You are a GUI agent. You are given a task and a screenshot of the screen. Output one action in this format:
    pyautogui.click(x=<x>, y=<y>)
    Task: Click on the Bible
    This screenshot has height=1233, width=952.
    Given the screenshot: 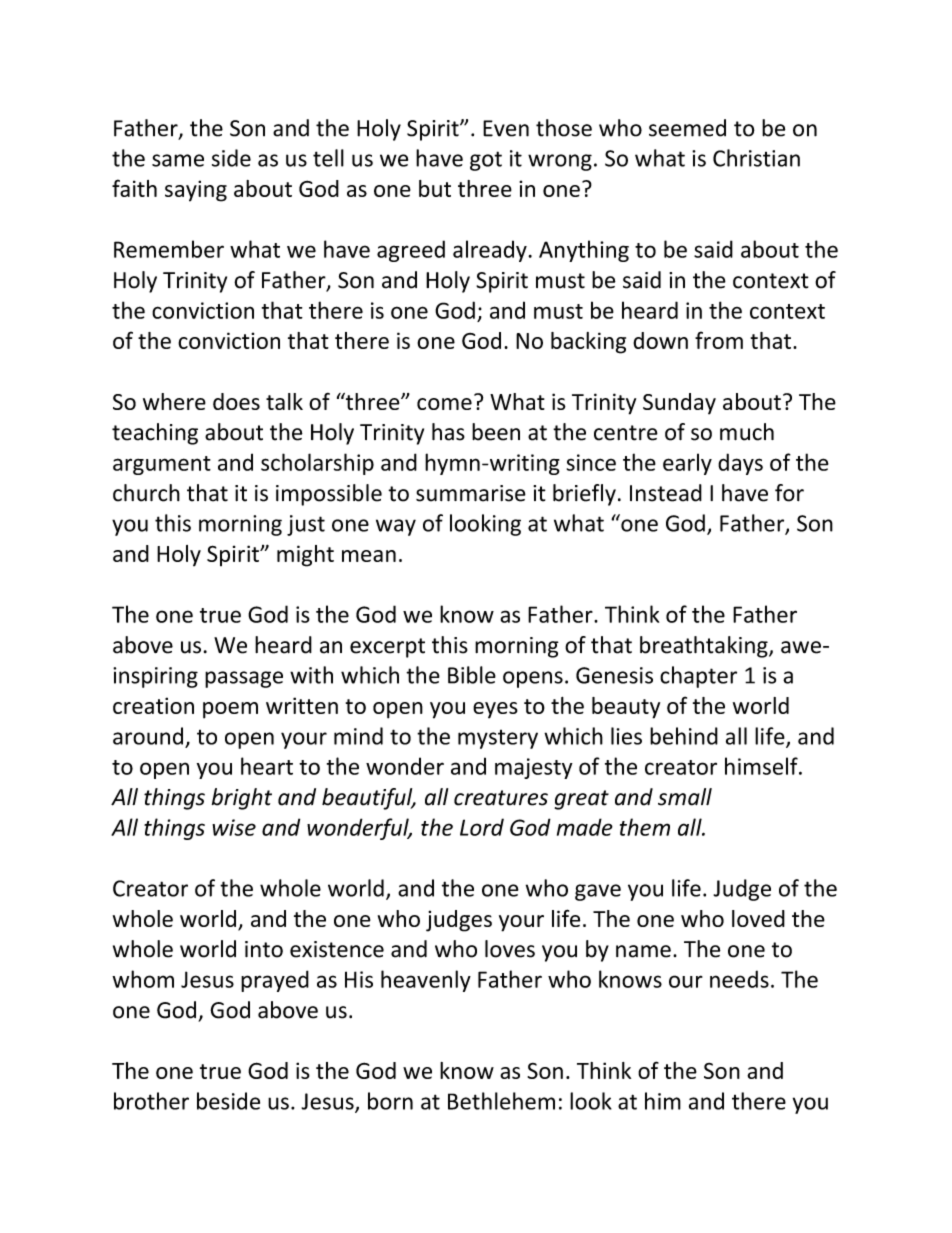 What is the action you would take?
    pyautogui.click(x=472, y=675)
